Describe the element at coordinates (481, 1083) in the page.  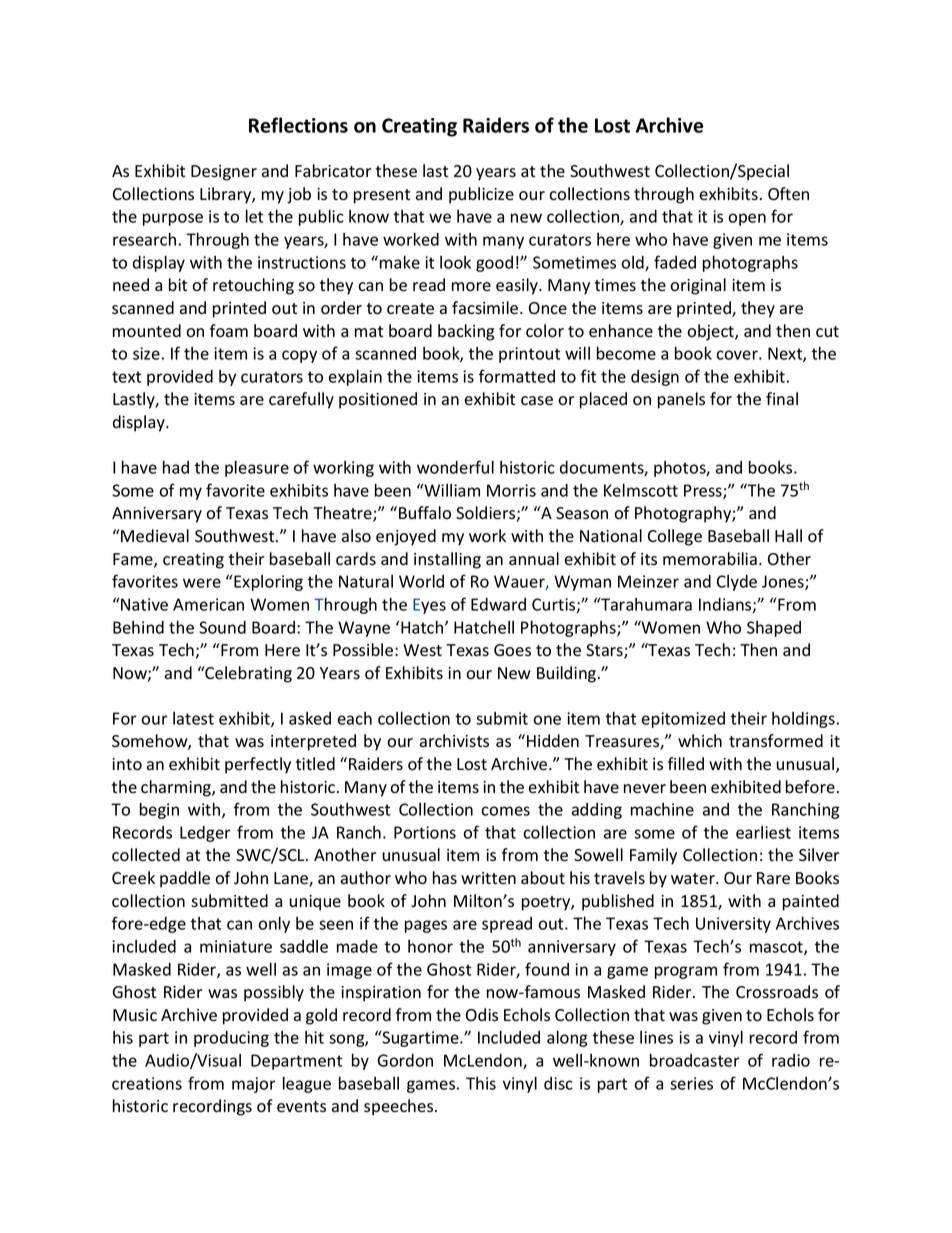
I see `This` at that location.
